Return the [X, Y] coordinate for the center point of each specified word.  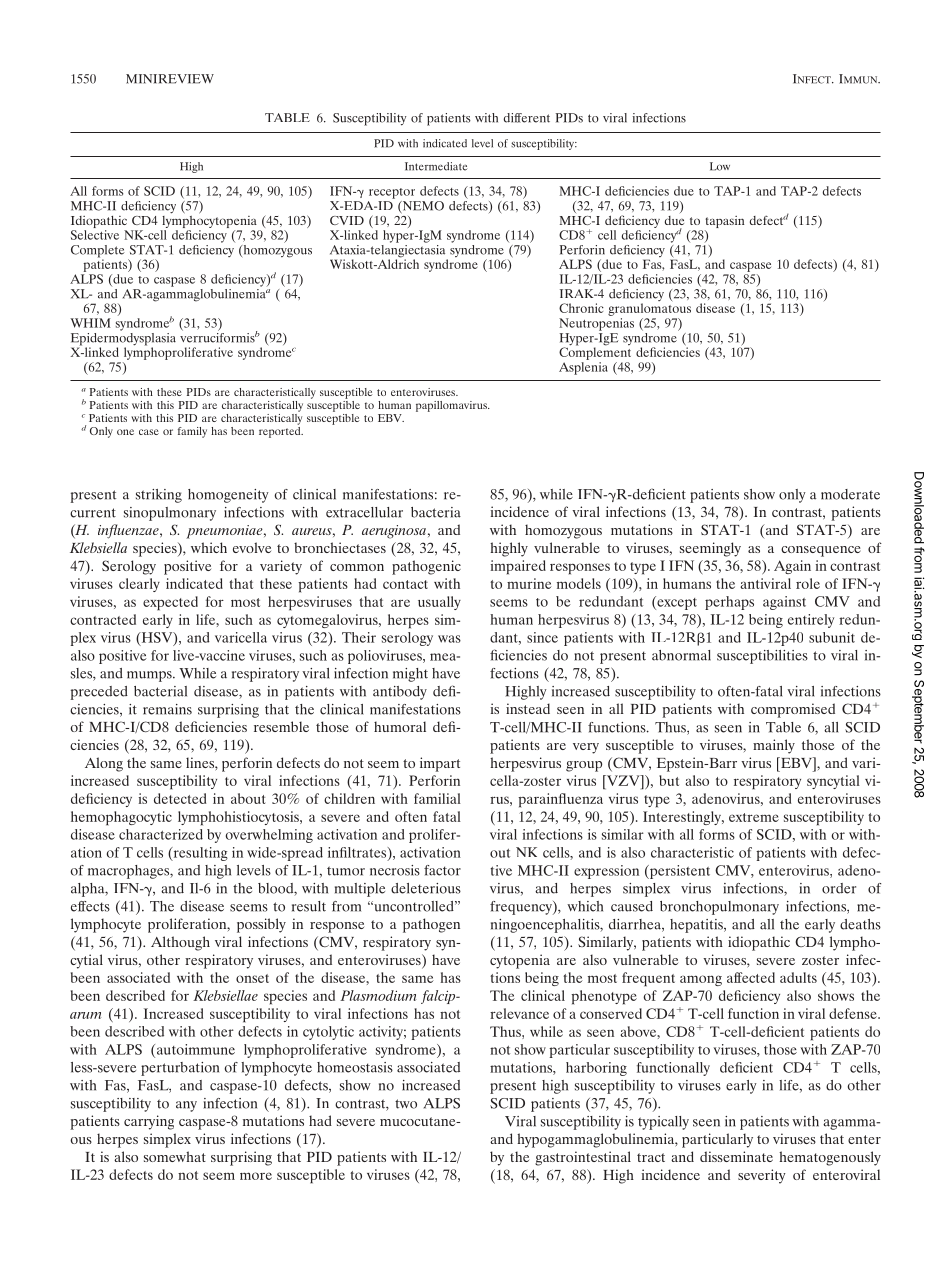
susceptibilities [762, 657]
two [406, 1104]
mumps [150, 676]
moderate [850, 494]
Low [720, 166]
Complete [98, 252]
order [839, 888]
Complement [595, 352]
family [192, 432]
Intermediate [436, 166]
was [449, 639]
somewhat [175, 1156]
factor [442, 870]
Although [180, 943]
